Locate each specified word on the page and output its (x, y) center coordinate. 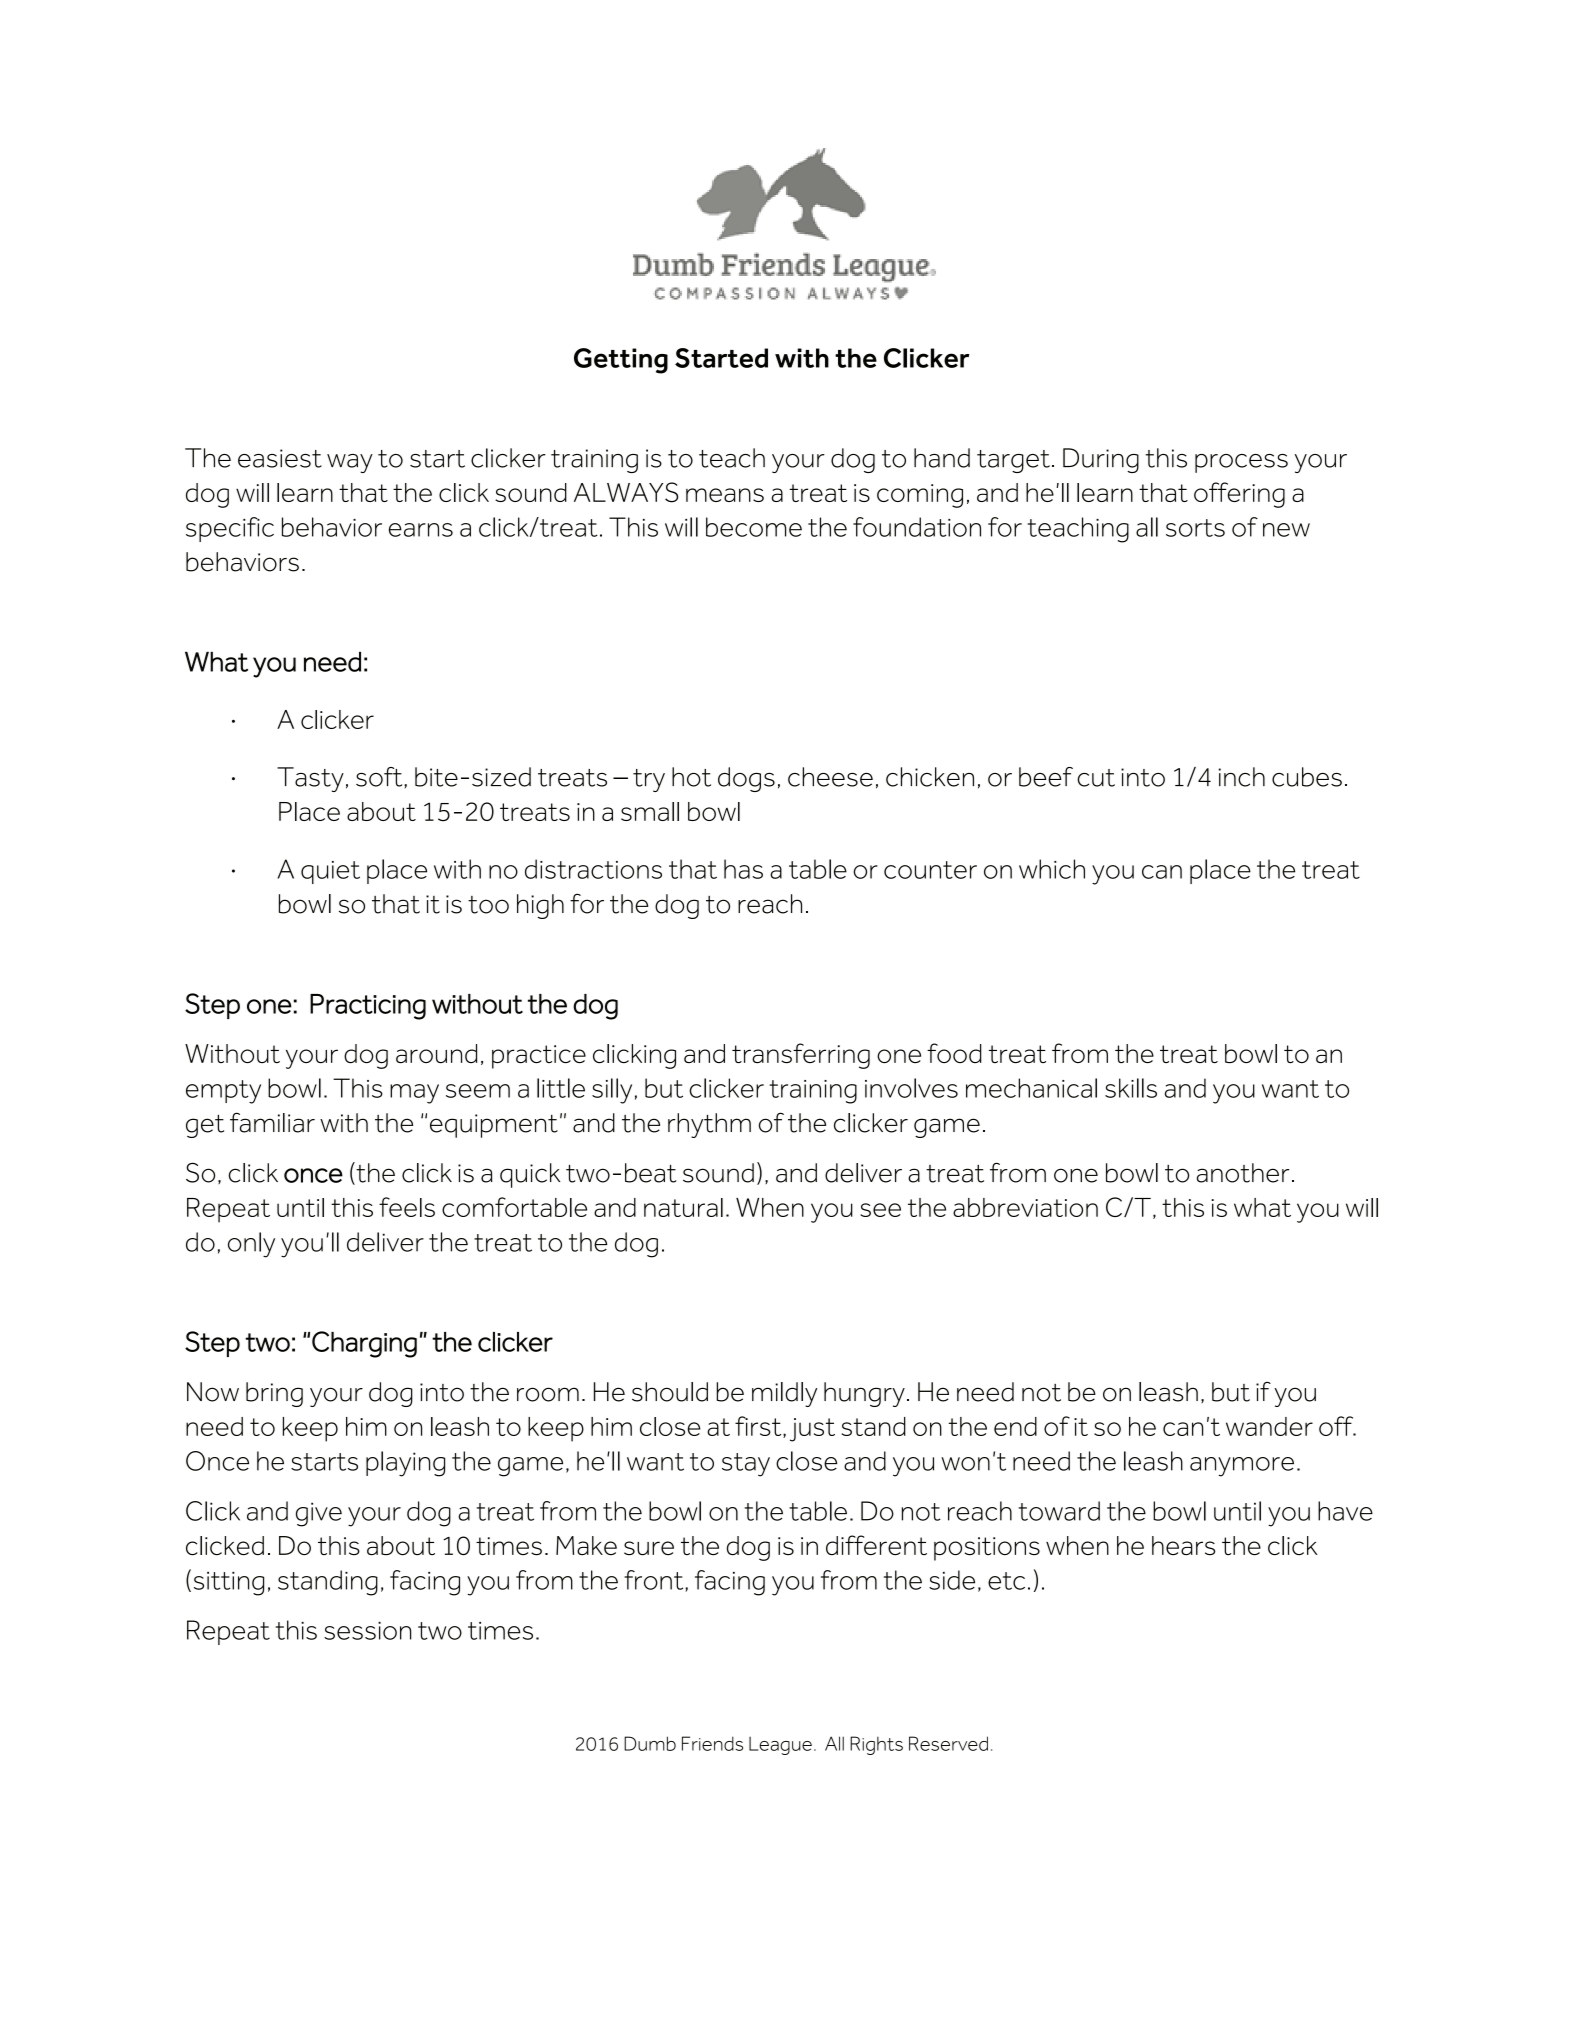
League (780, 1746)
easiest (280, 458)
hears (1184, 1545)
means (725, 495)
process (1241, 463)
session (368, 1631)
